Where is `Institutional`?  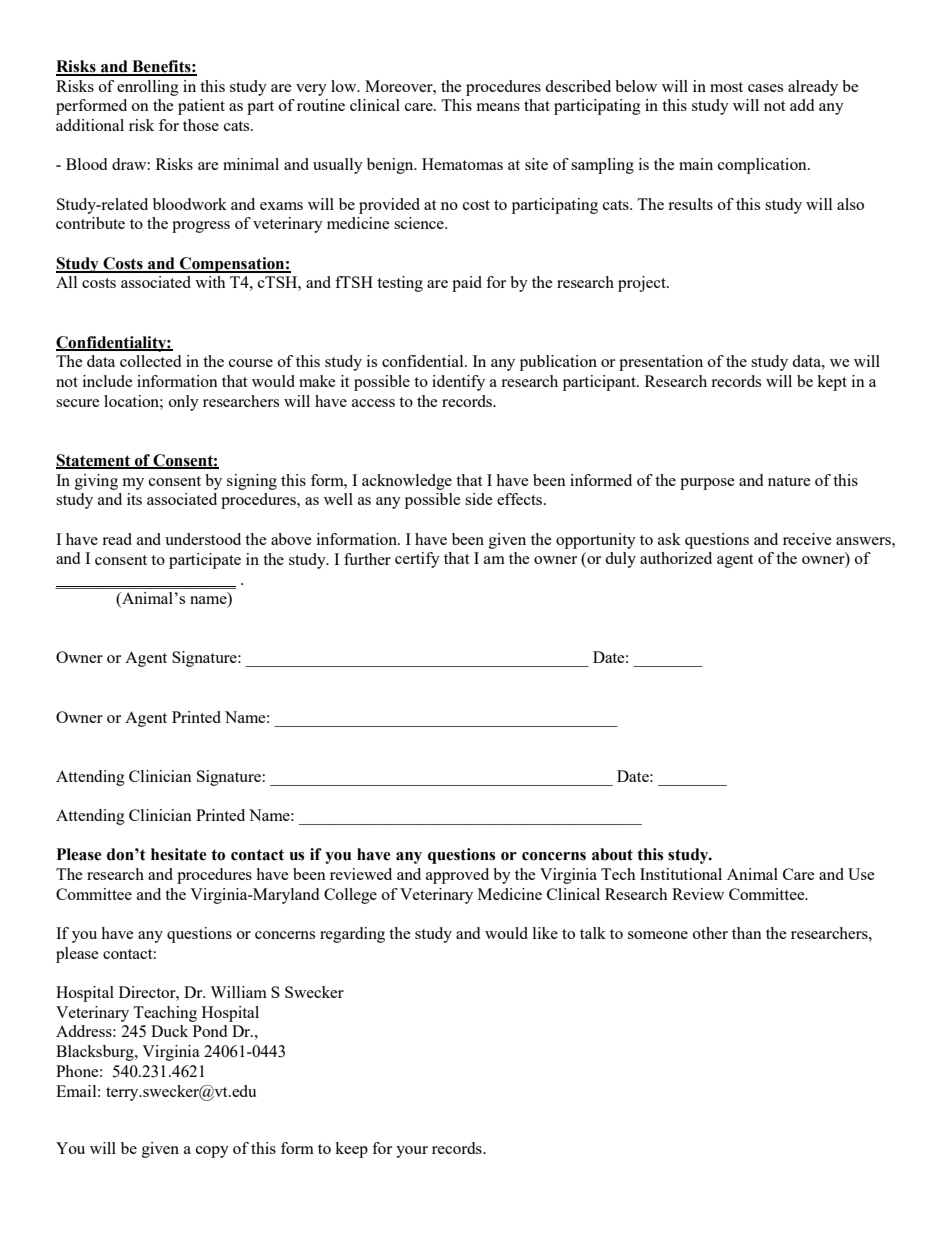 Institutional is located at coordinates (681, 874).
